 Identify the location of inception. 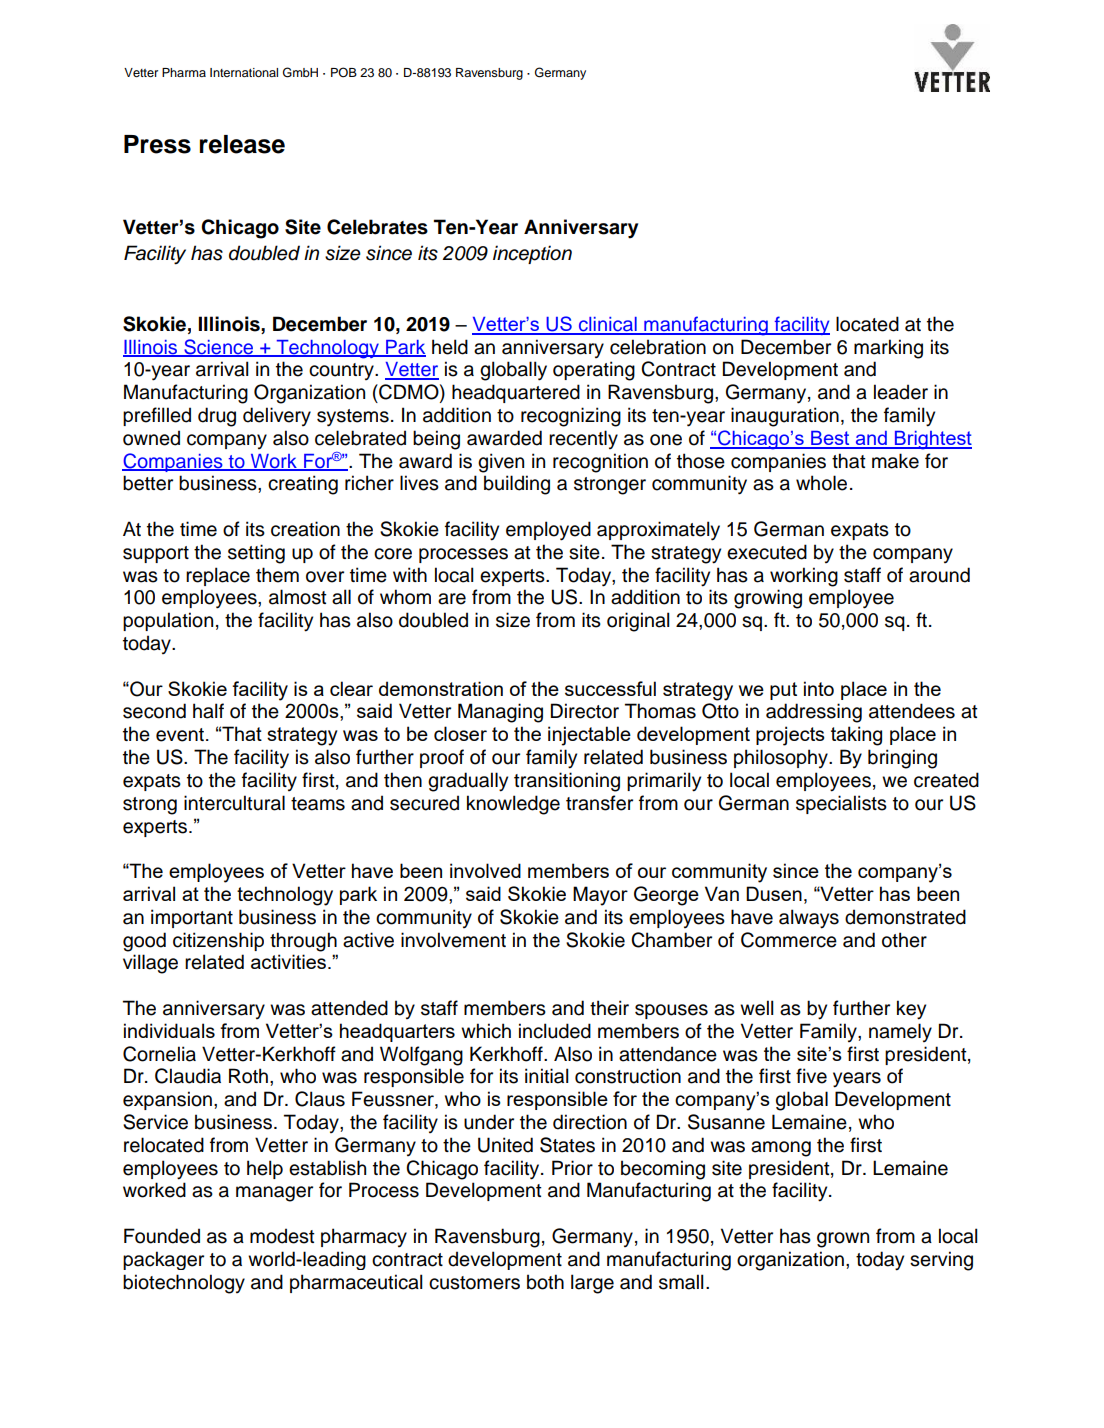
(532, 254).
